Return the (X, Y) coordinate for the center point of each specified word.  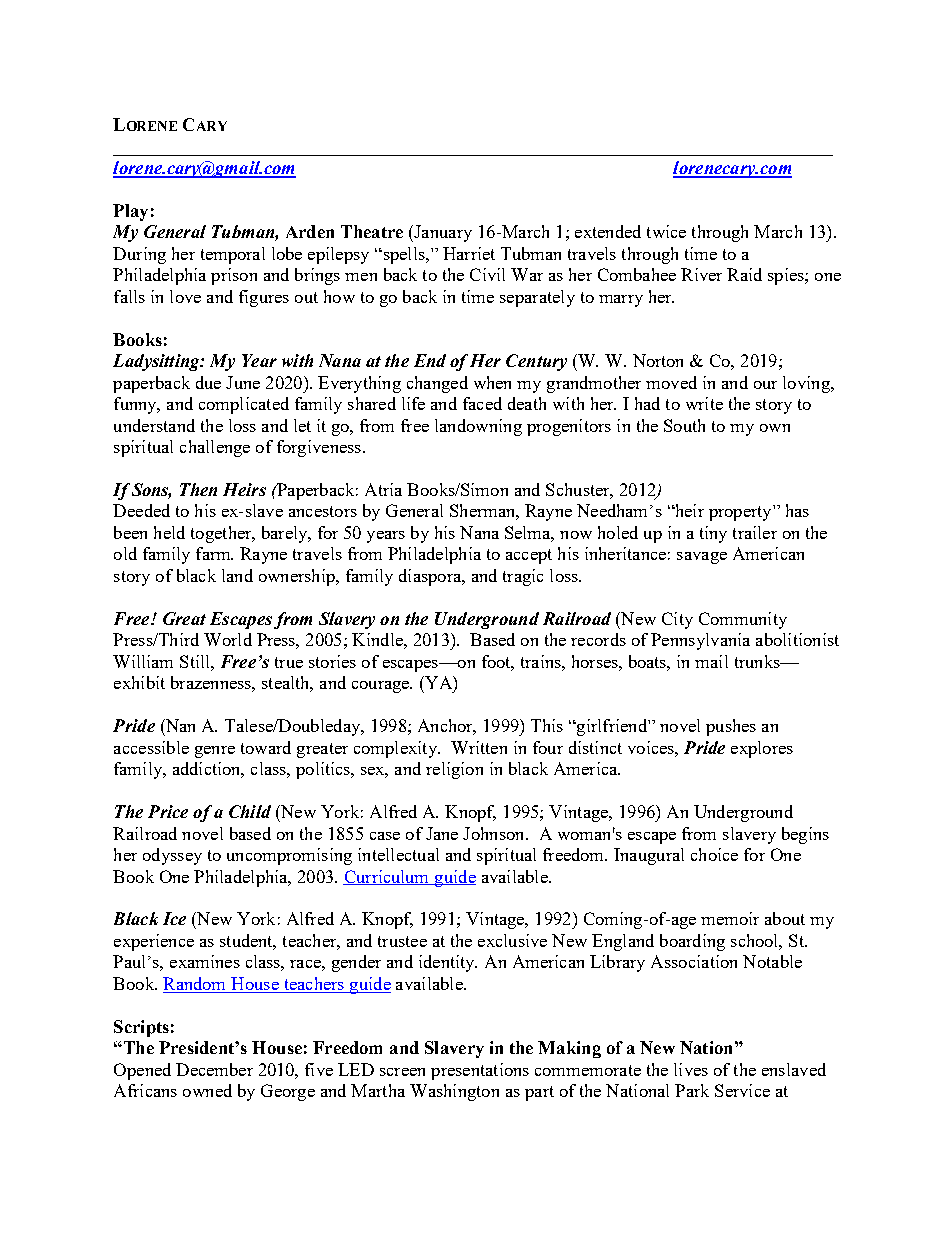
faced (482, 403)
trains (542, 661)
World (228, 639)
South (684, 425)
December (214, 1069)
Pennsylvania (700, 641)
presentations (480, 1071)
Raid (744, 274)
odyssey (172, 856)
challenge (215, 448)
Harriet (469, 253)
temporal (233, 255)
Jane (442, 833)
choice (714, 854)
